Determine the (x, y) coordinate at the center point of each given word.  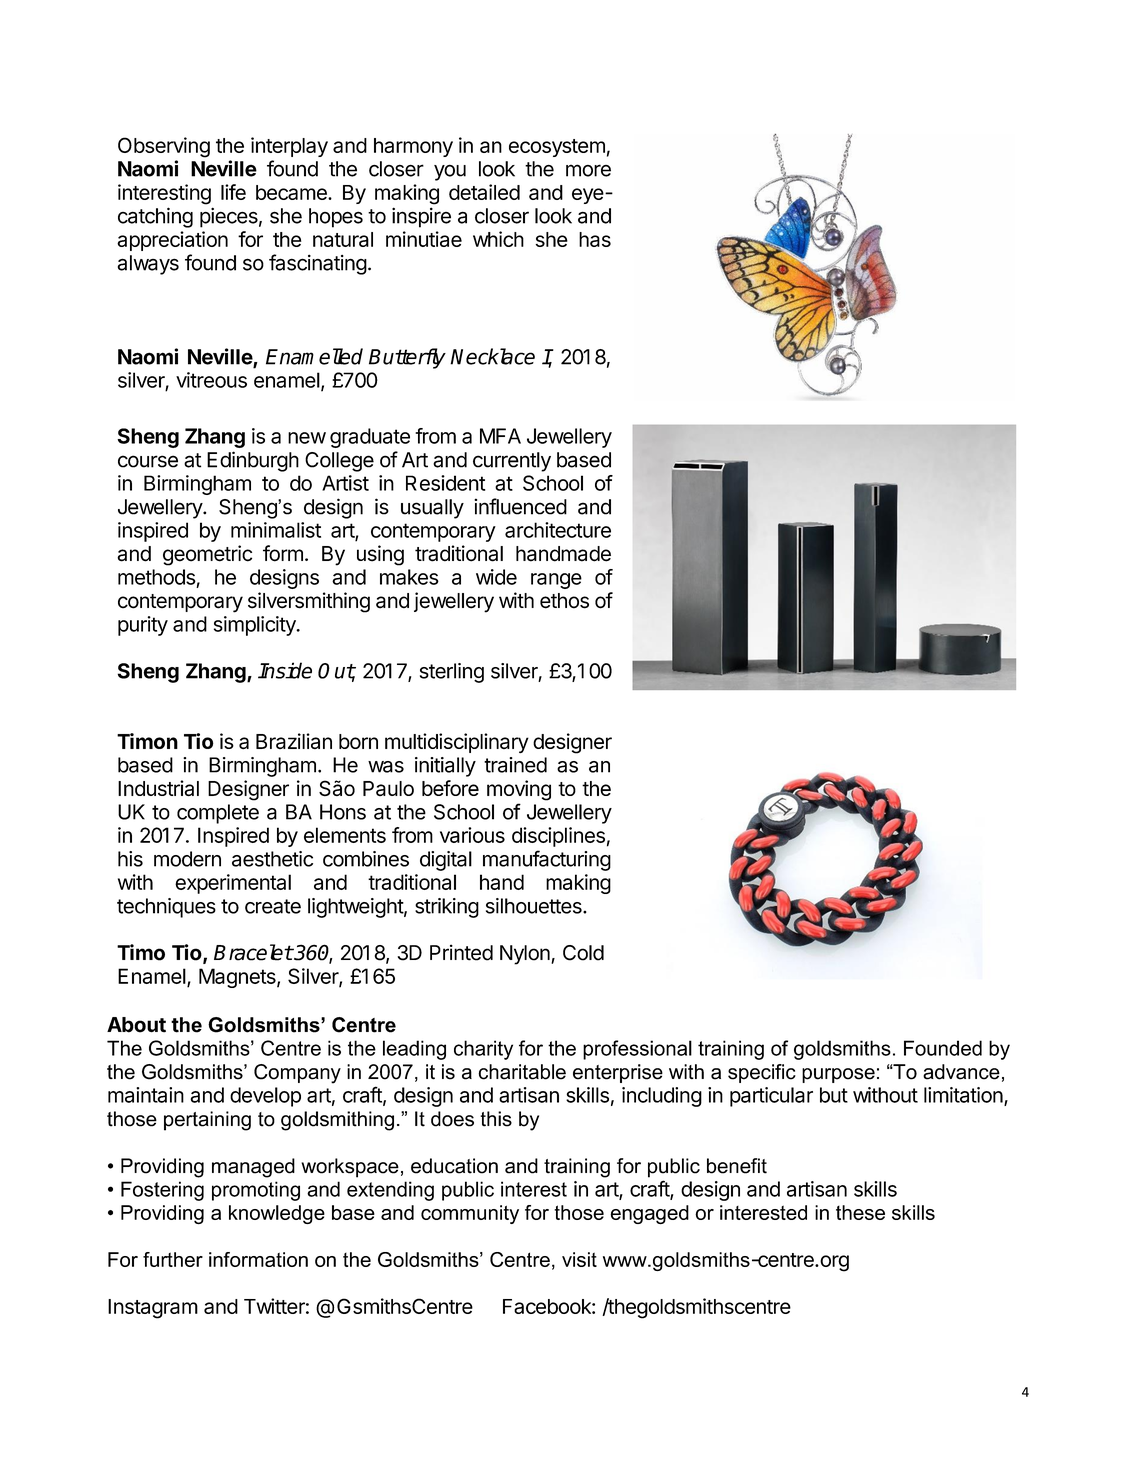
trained (515, 765)
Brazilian (294, 741)
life (233, 192)
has (595, 239)
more (588, 170)
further (173, 1259)
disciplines (558, 837)
